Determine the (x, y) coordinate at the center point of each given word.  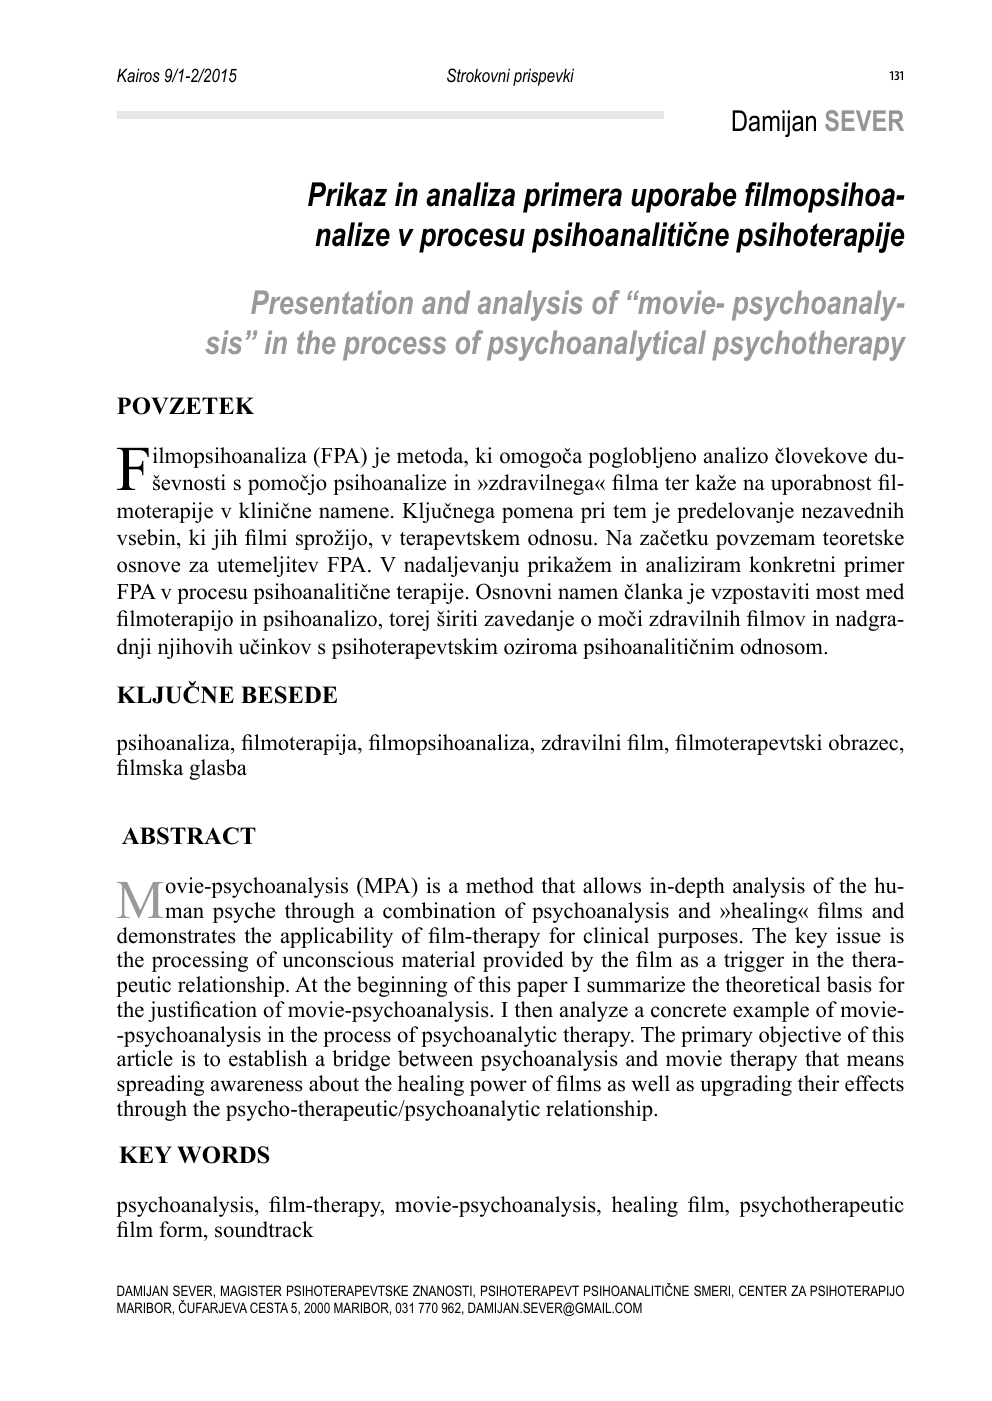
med (885, 591)
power (498, 1088)
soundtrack (264, 1229)
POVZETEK (185, 406)
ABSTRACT (189, 836)
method (500, 885)
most (838, 593)
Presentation (332, 302)
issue (859, 935)
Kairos (138, 75)
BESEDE (289, 695)
